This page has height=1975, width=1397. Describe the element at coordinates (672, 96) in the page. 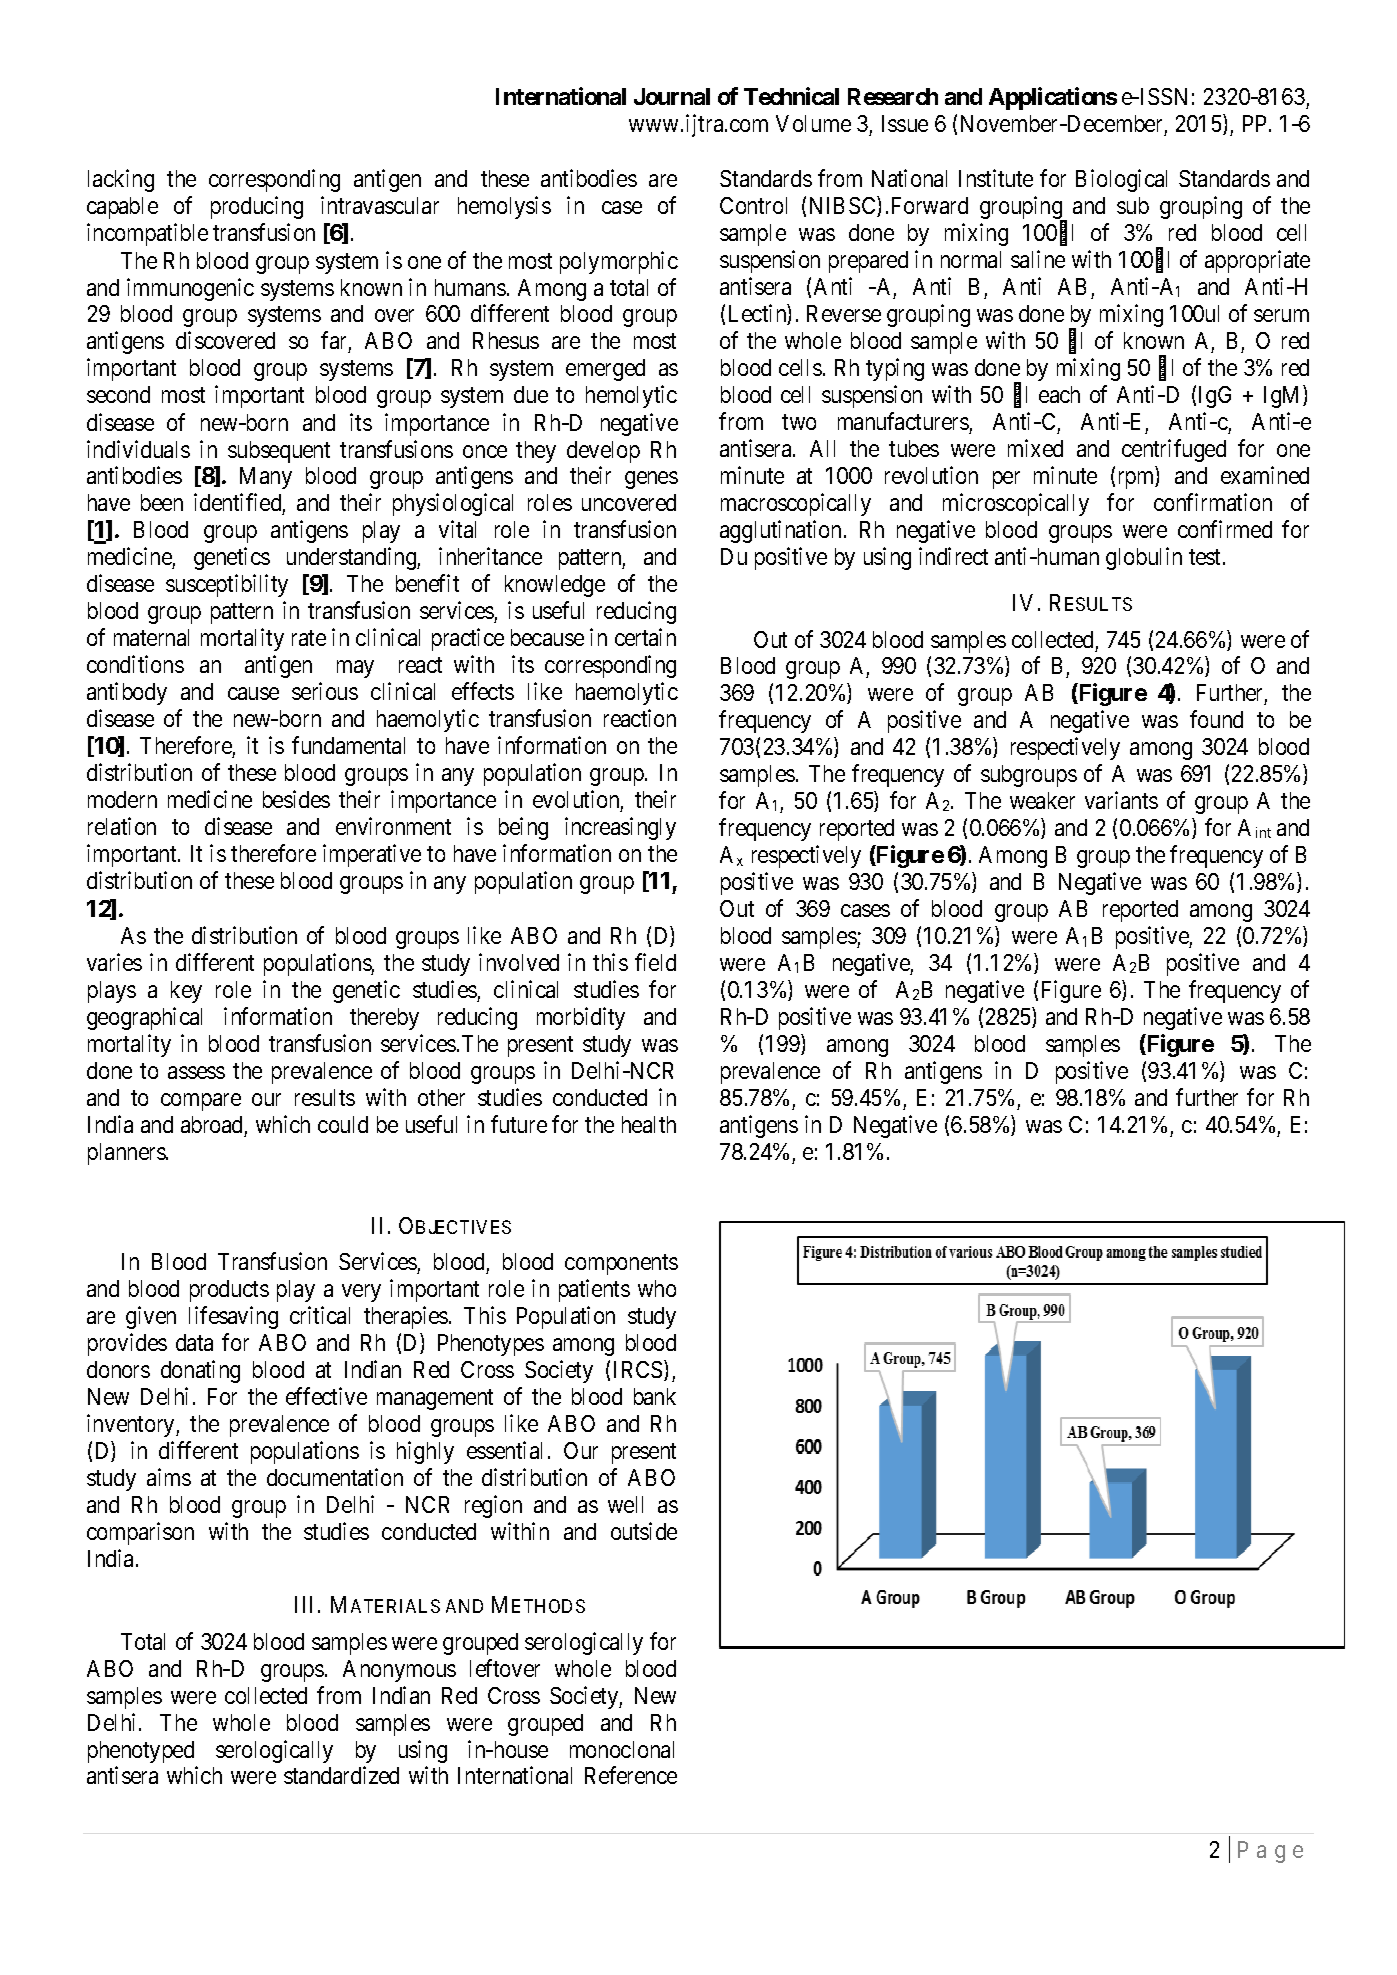

I see `Journal` at that location.
